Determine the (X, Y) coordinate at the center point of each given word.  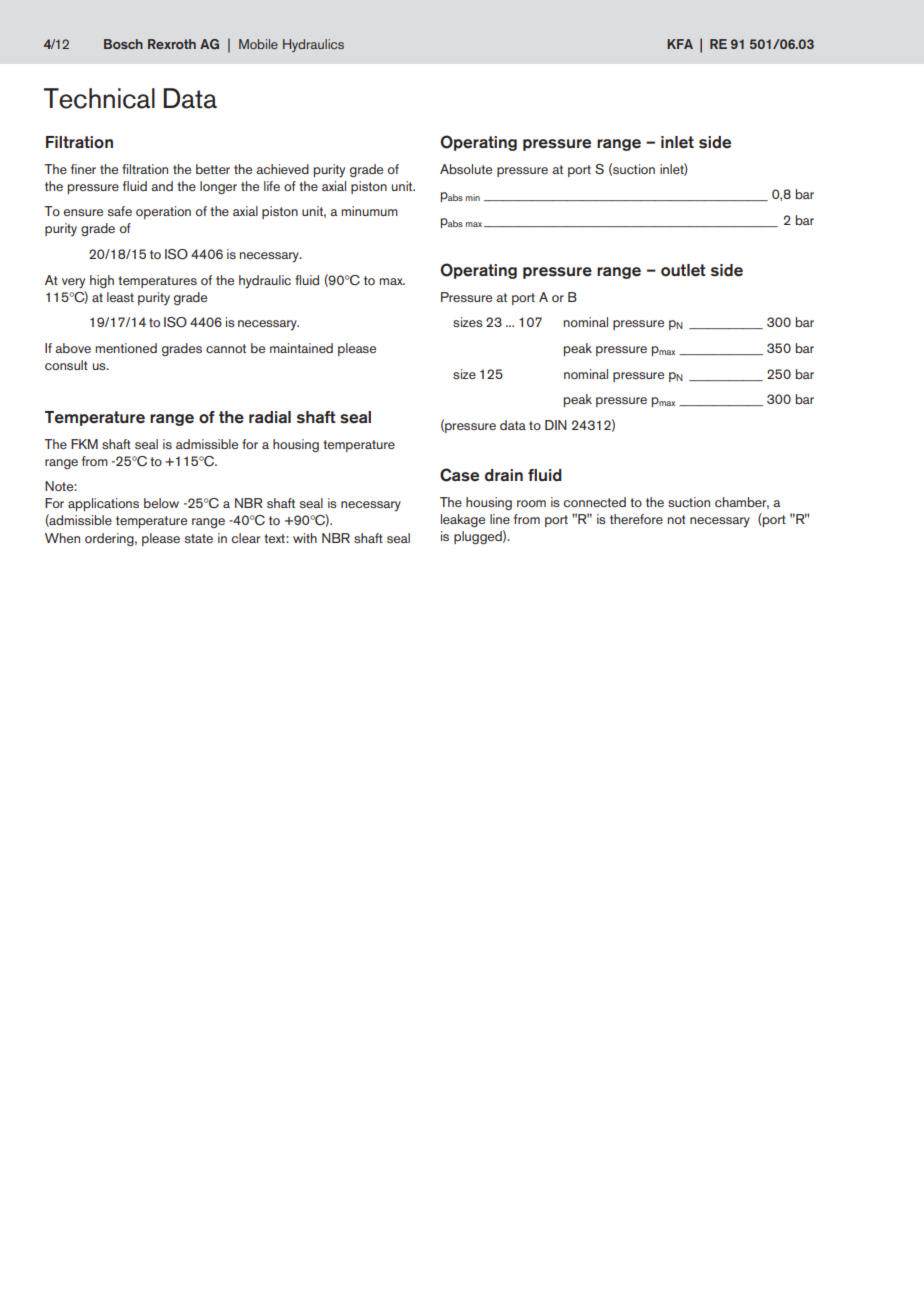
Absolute (466, 169)
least (120, 297)
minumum (370, 211)
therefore (636, 519)
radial (270, 417)
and (162, 186)
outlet (683, 270)
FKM (84, 444)
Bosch (123, 44)
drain (504, 475)
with (305, 538)
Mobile (258, 44)
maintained (301, 348)
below (161, 503)
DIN (556, 425)
